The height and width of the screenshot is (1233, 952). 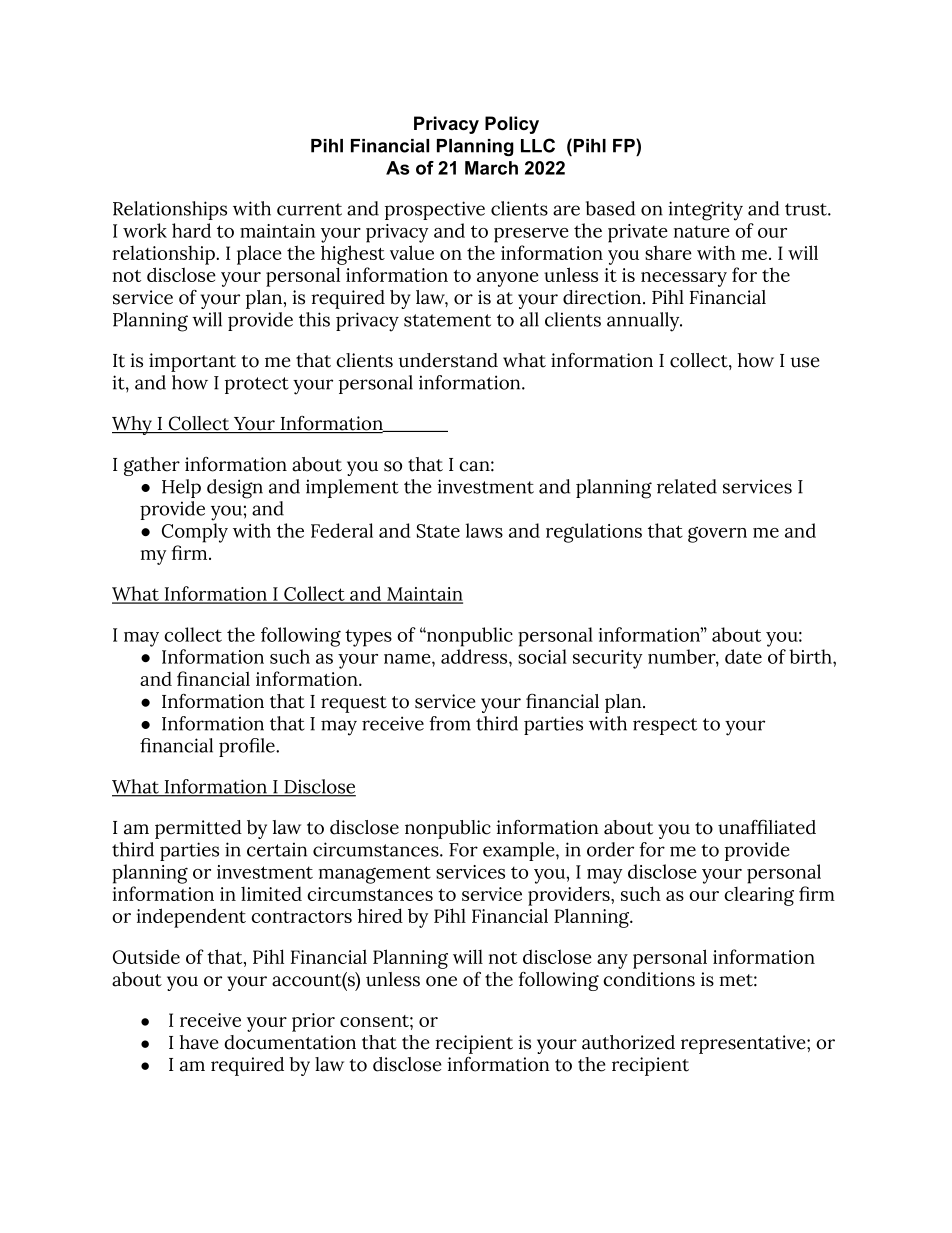 I want to click on related, so click(x=687, y=486).
